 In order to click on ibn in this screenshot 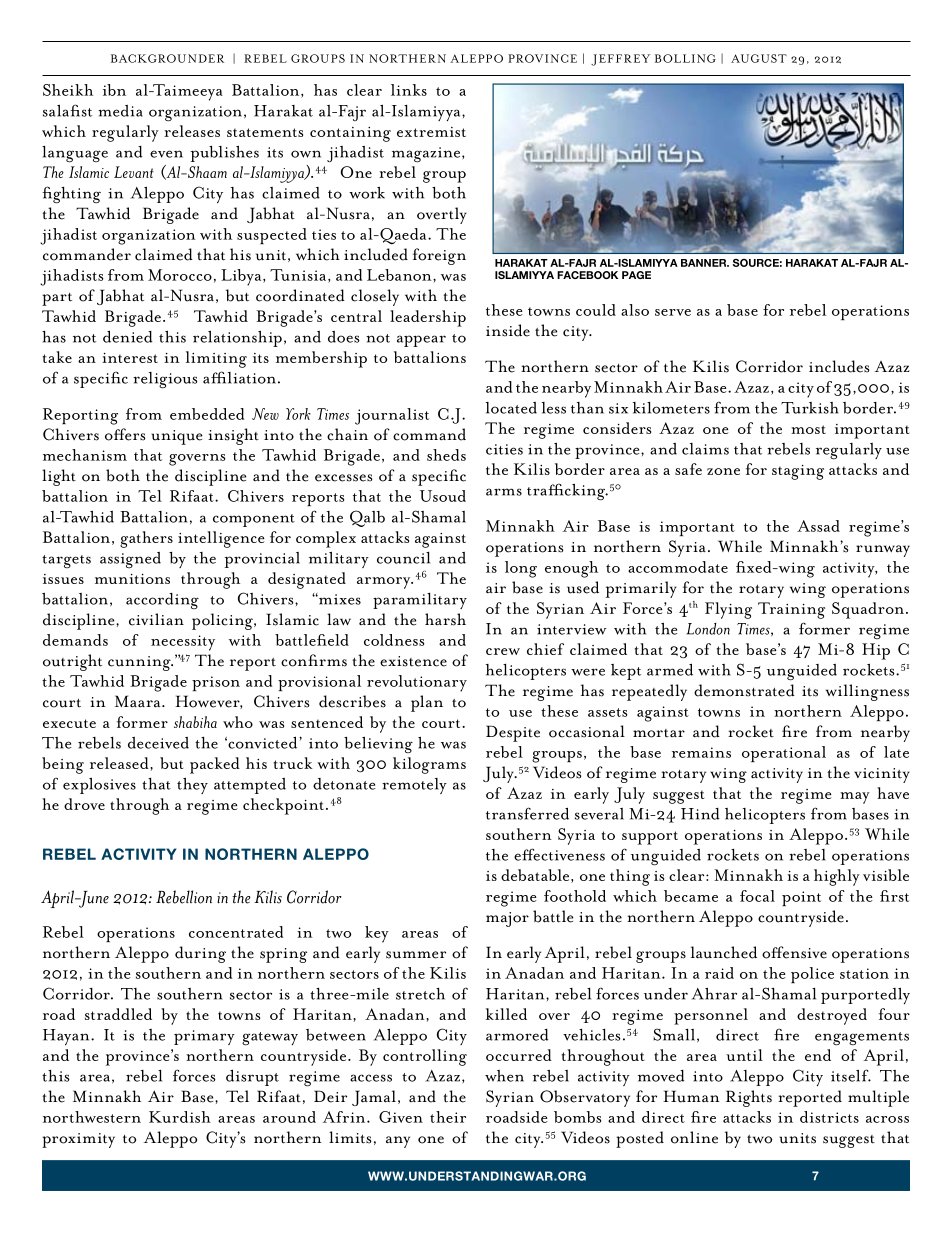, I will do `click(114, 90)`.
